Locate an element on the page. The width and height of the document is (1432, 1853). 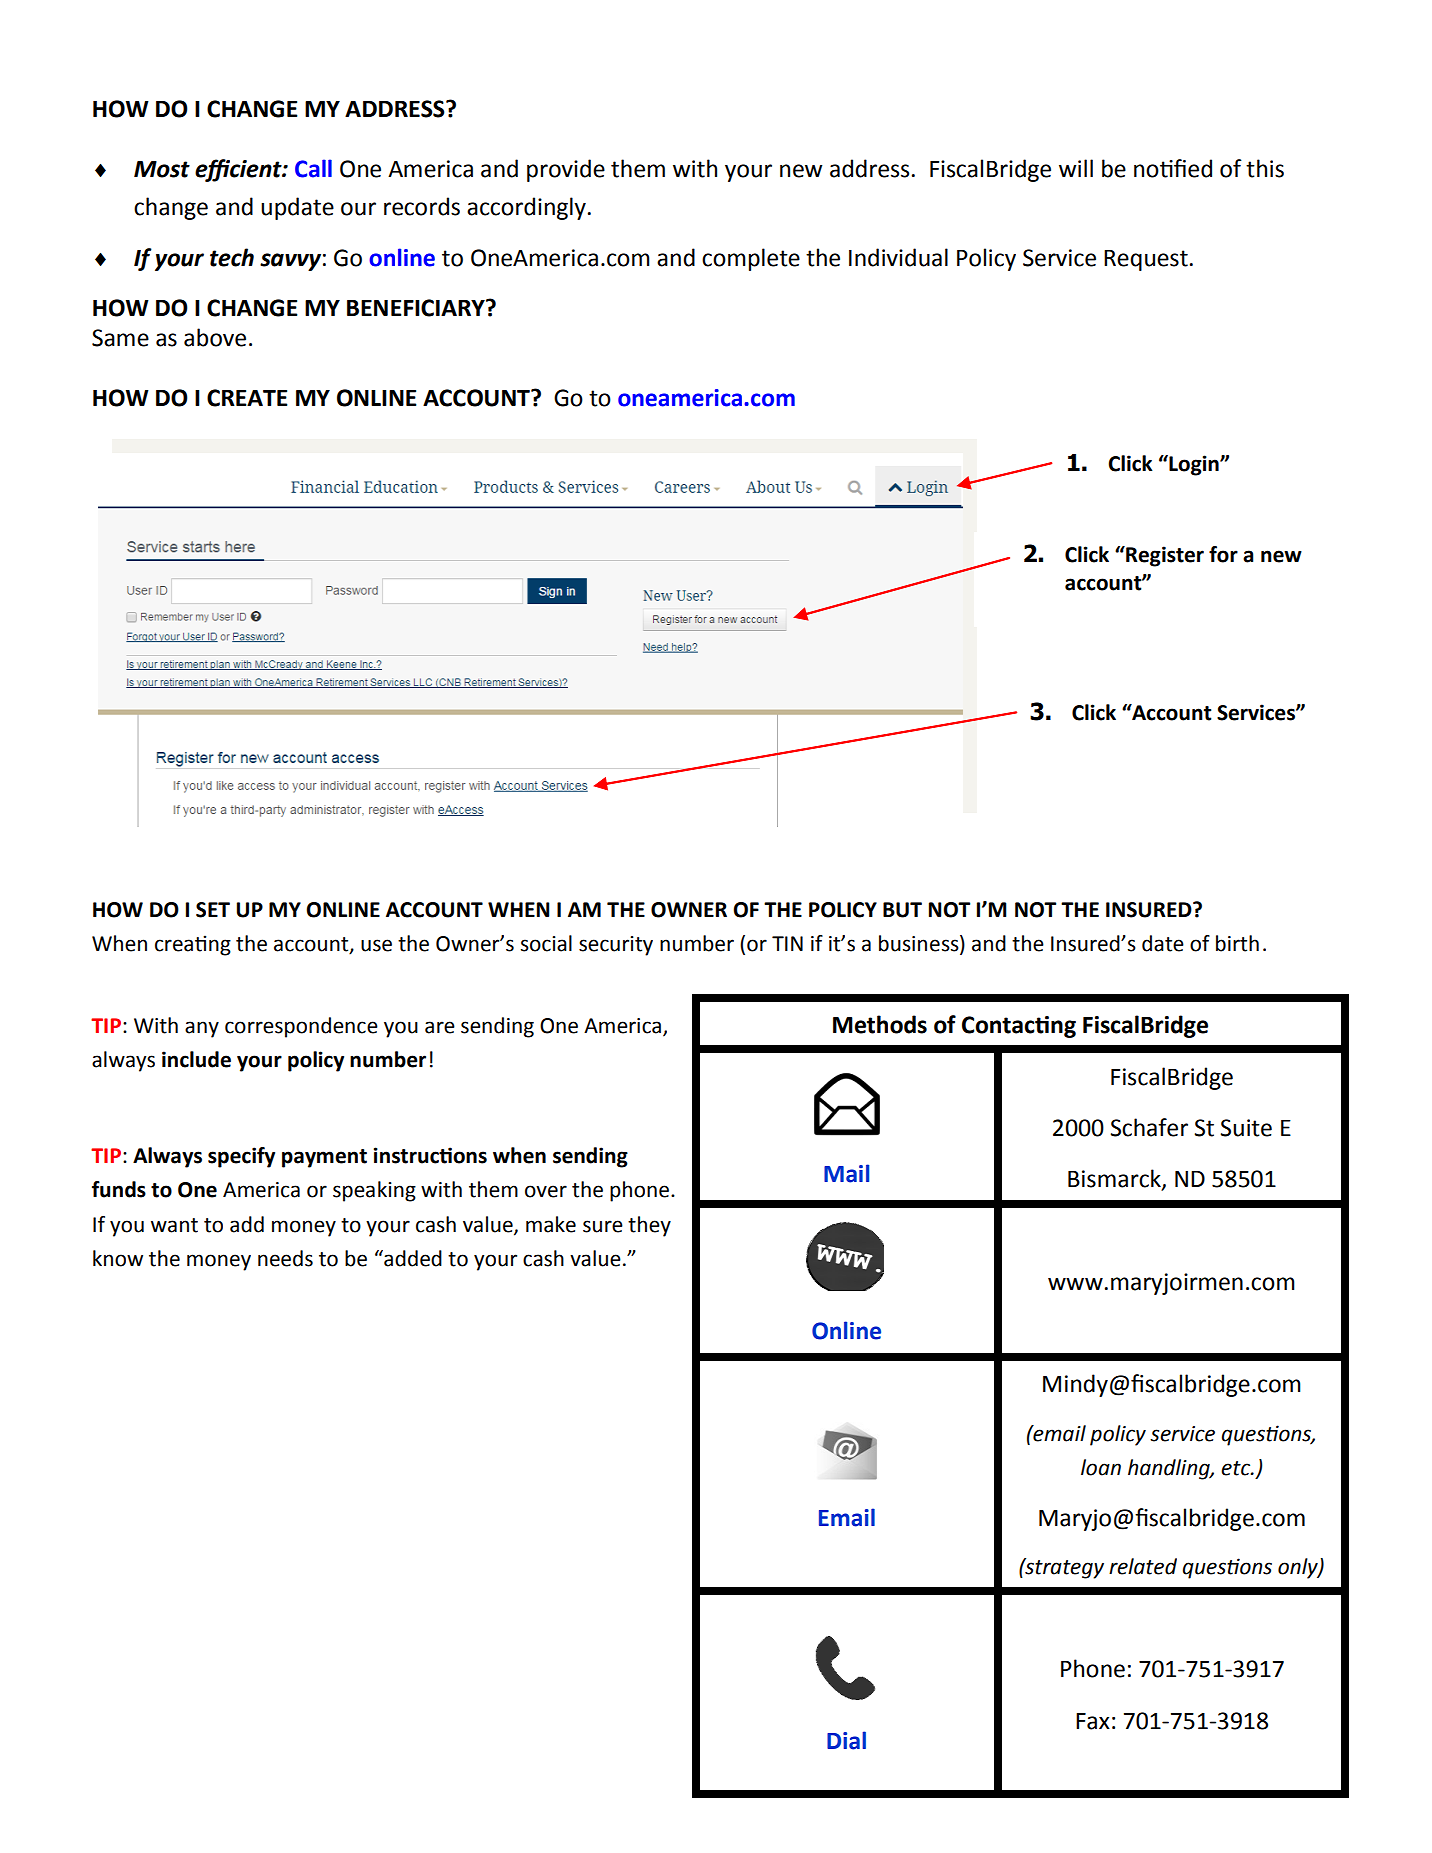
they is located at coordinates (649, 1226).
